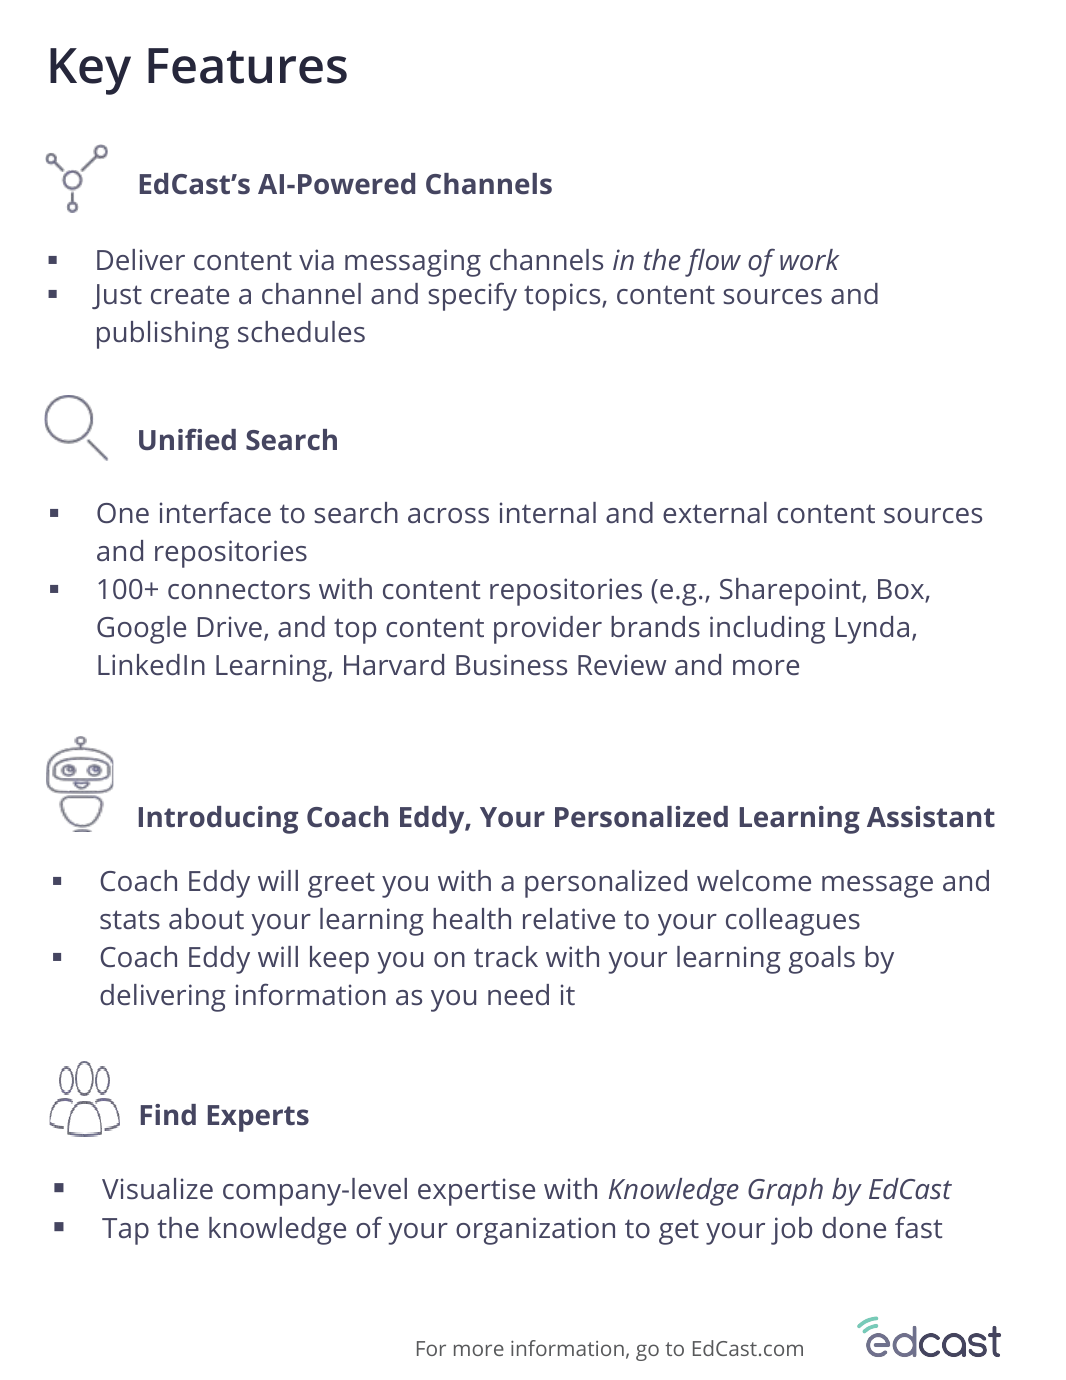  I want to click on Business, so click(511, 664).
